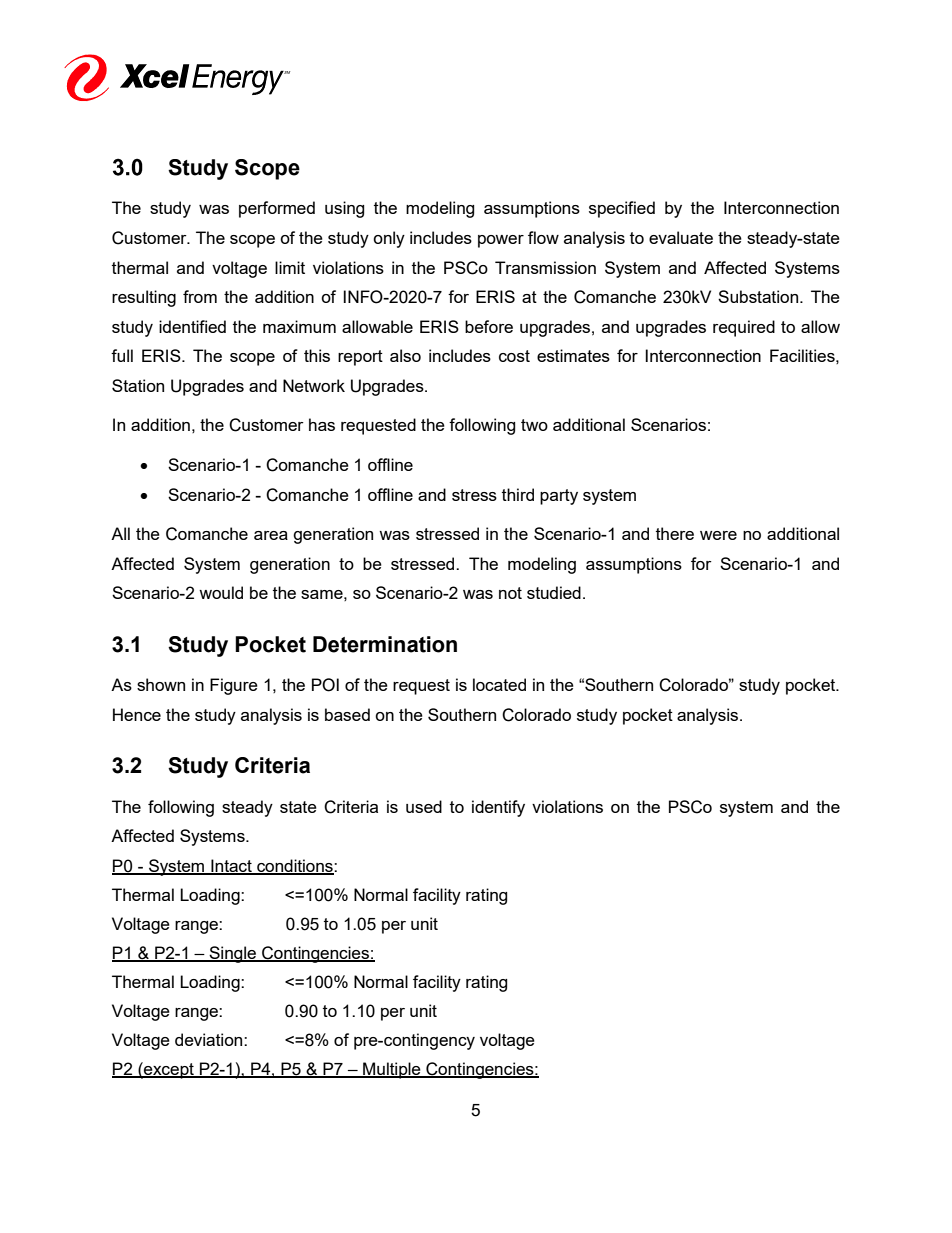 This page has width=952, height=1233. What do you see at coordinates (681, 237) in the page?
I see `evaluate` at bounding box center [681, 237].
